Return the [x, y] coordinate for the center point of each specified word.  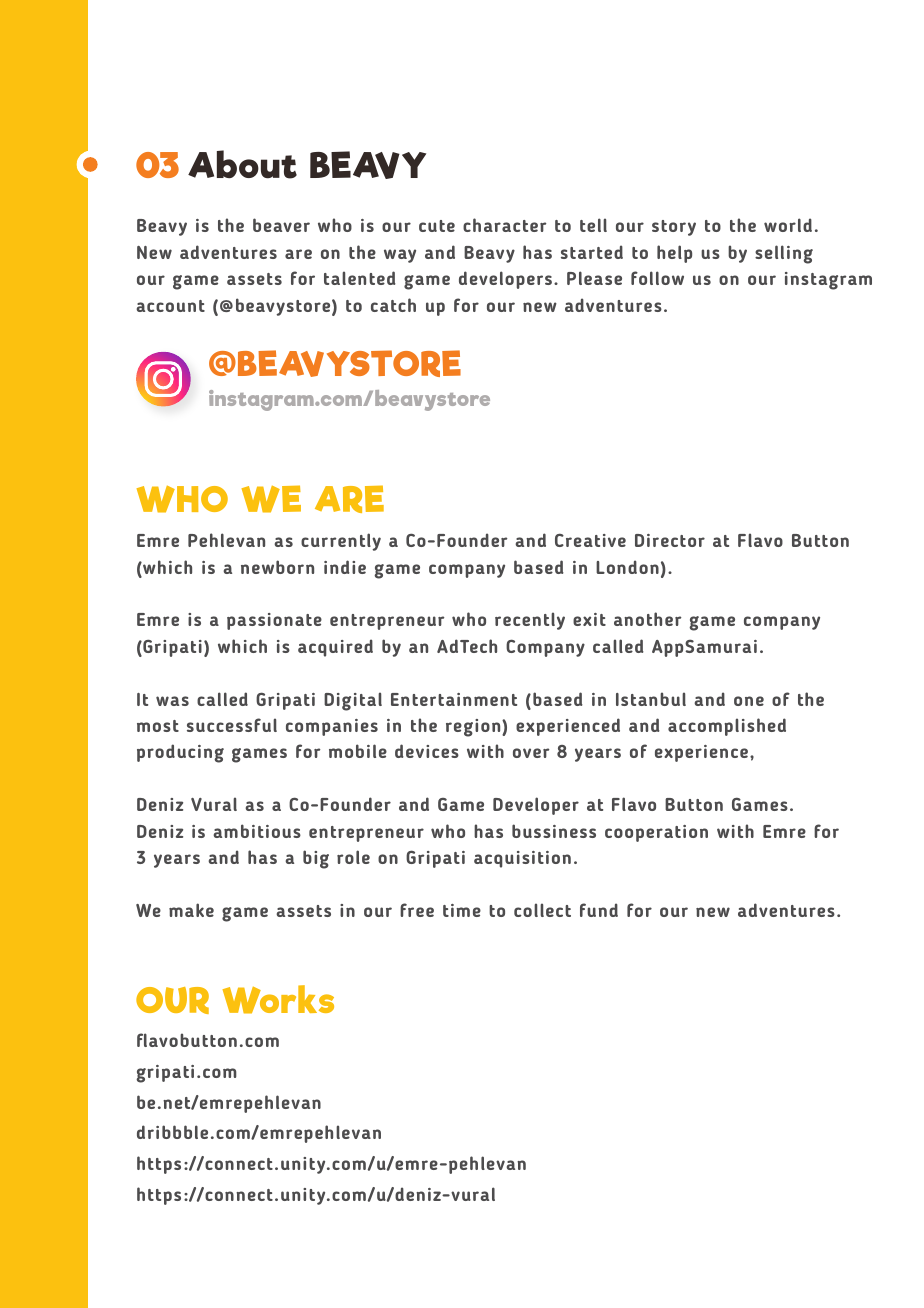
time [462, 910]
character [504, 225]
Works [278, 999]
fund [599, 910]
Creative [590, 540]
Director [670, 540]
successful [232, 725]
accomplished [727, 727]
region [474, 728]
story [674, 228]
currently [341, 542]
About [242, 164]
